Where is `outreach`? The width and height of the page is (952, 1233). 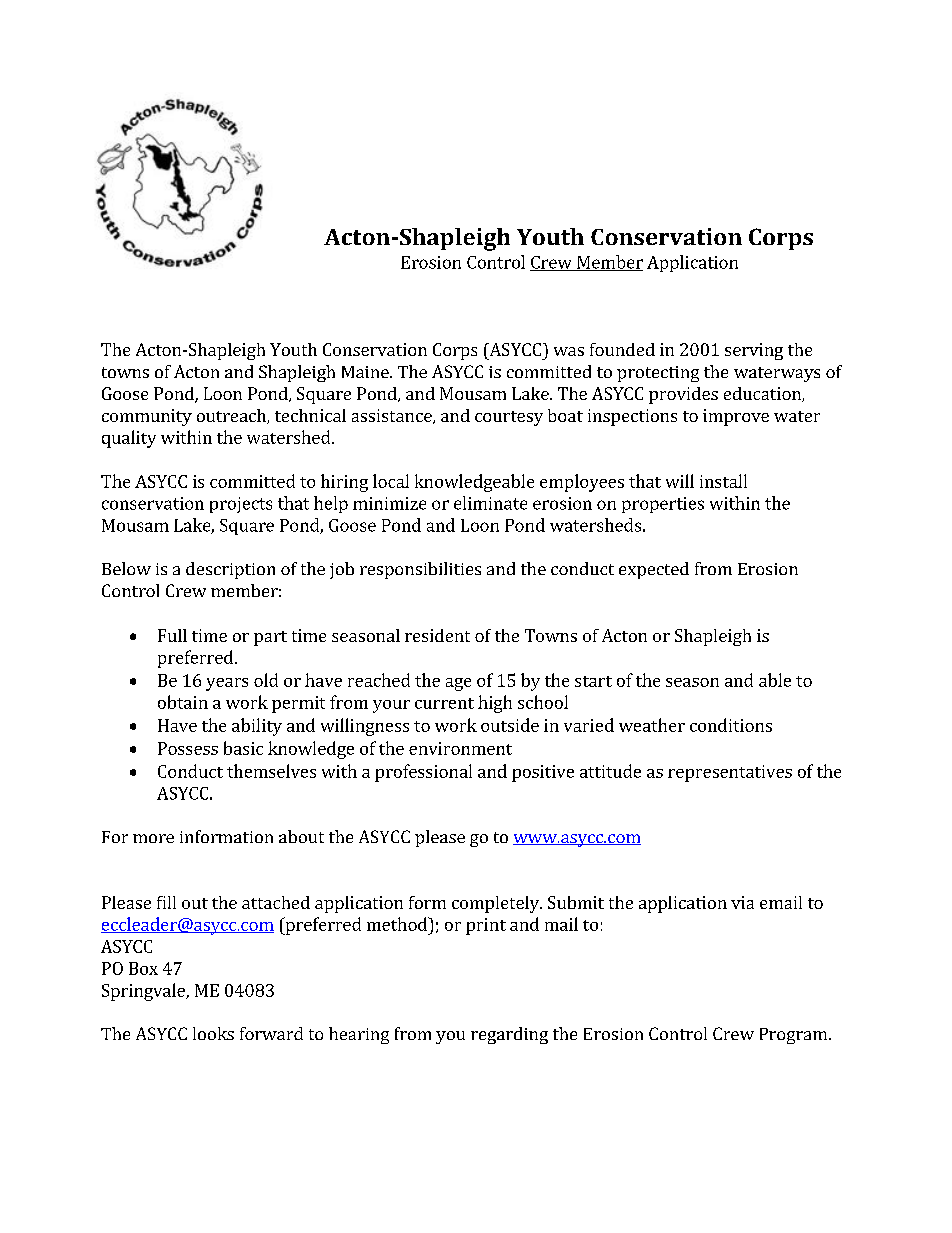 outreach is located at coordinates (232, 416).
